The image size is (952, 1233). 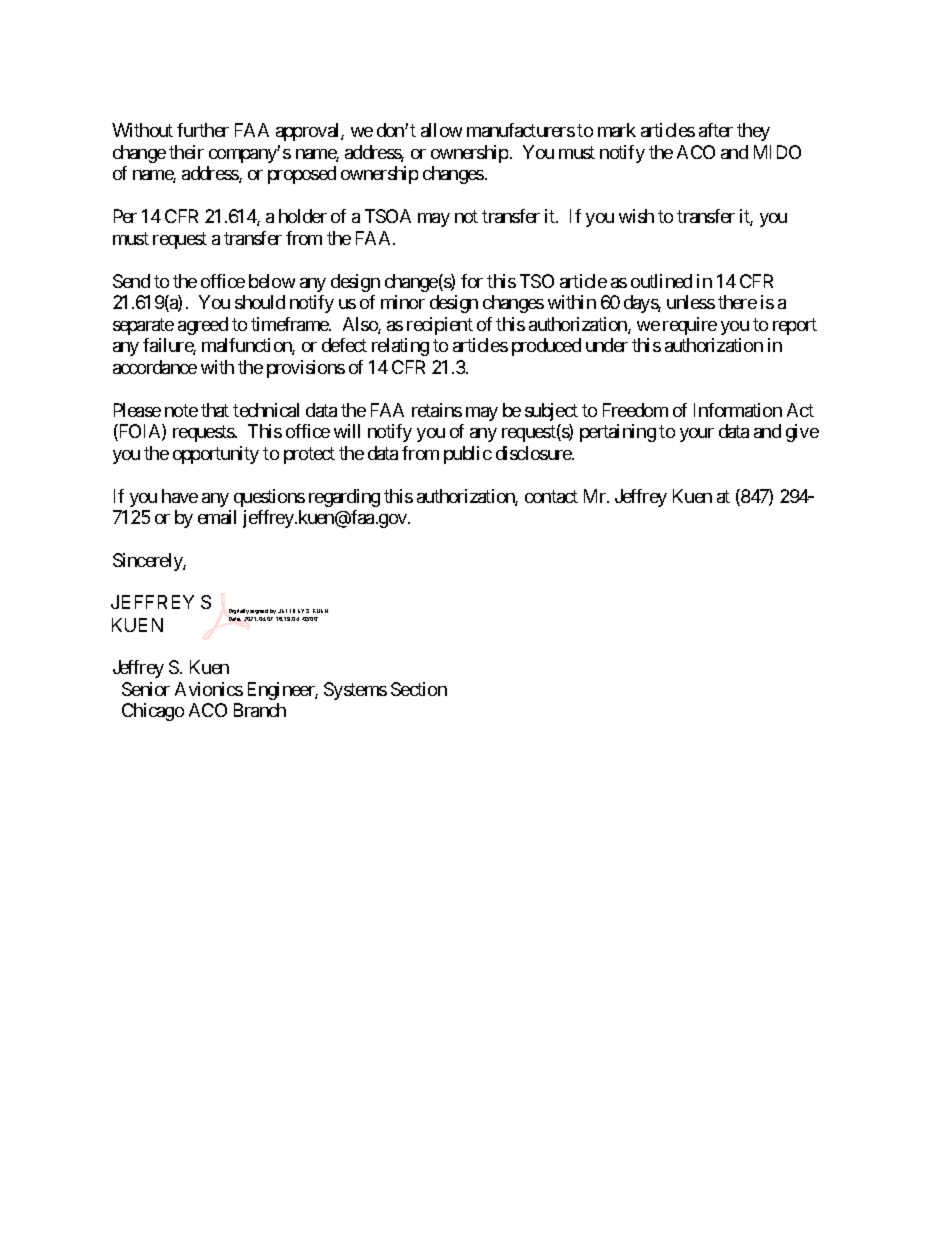 What do you see at coordinates (186, 152) in the screenshot?
I see `their` at bounding box center [186, 152].
